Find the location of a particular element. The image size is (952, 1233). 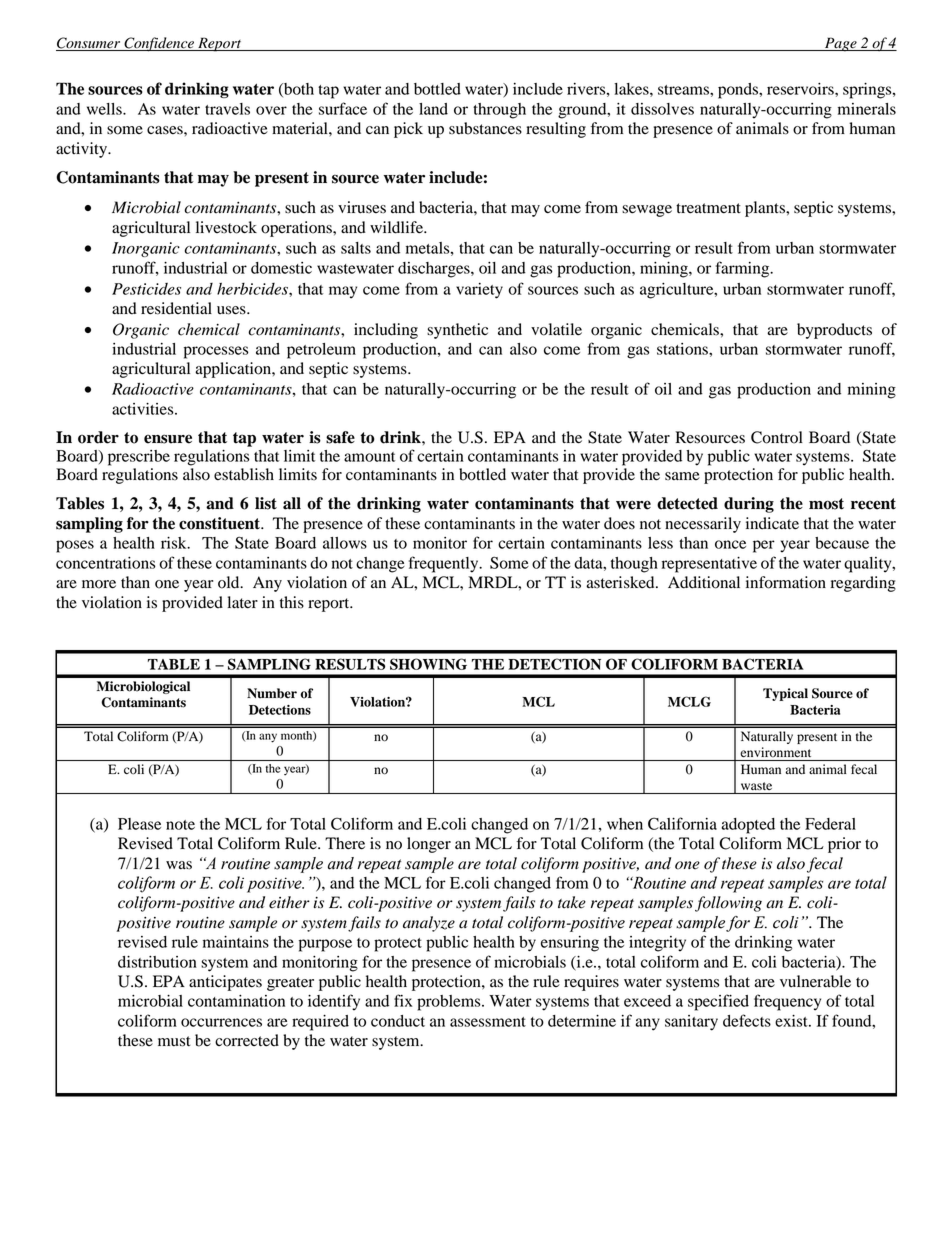

must is located at coordinates (174, 1041).
